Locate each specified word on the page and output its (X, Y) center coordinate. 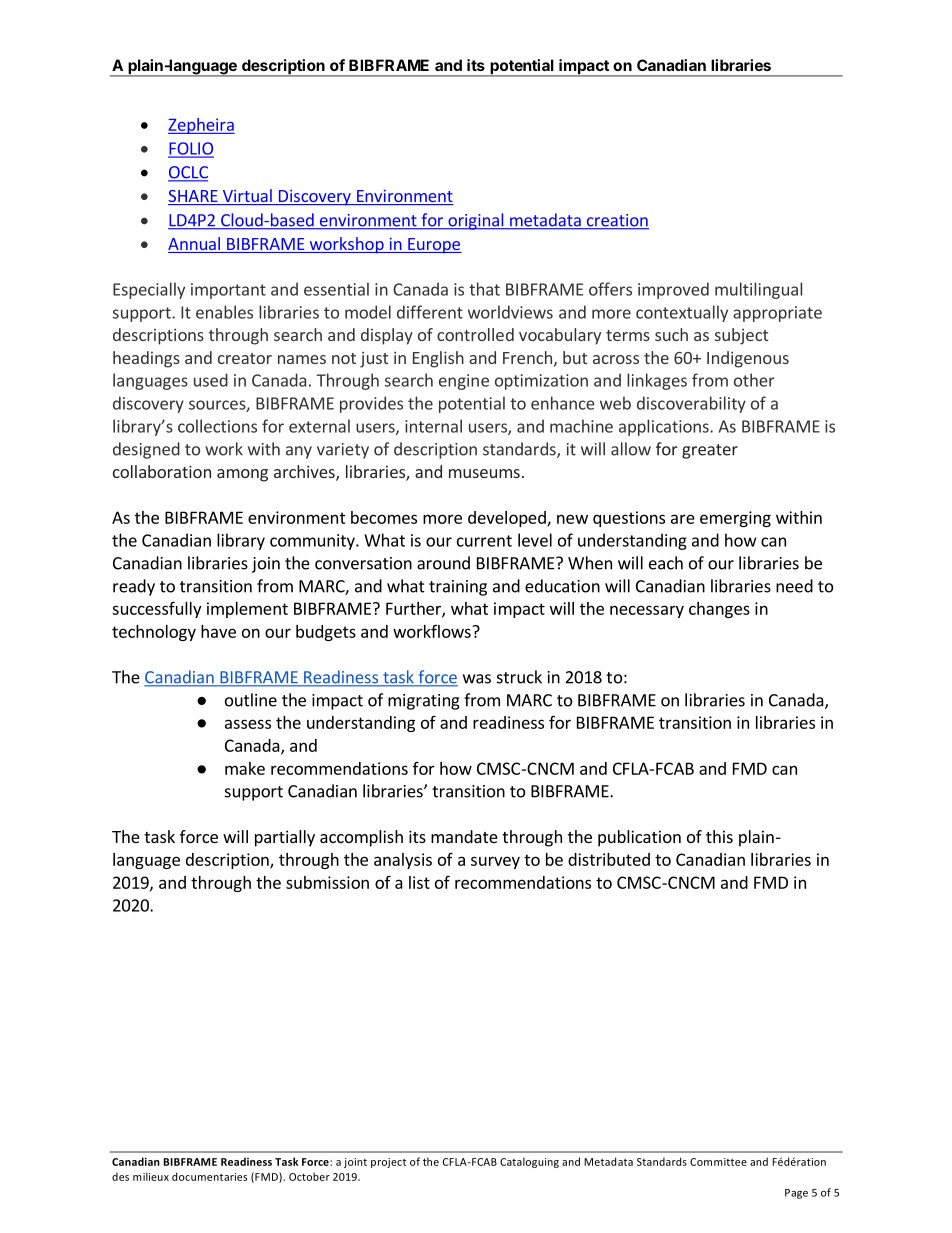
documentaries (209, 1176)
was (477, 679)
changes (719, 610)
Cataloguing (529, 1162)
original (476, 221)
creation (616, 221)
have (218, 631)
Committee (718, 1162)
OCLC (188, 173)
